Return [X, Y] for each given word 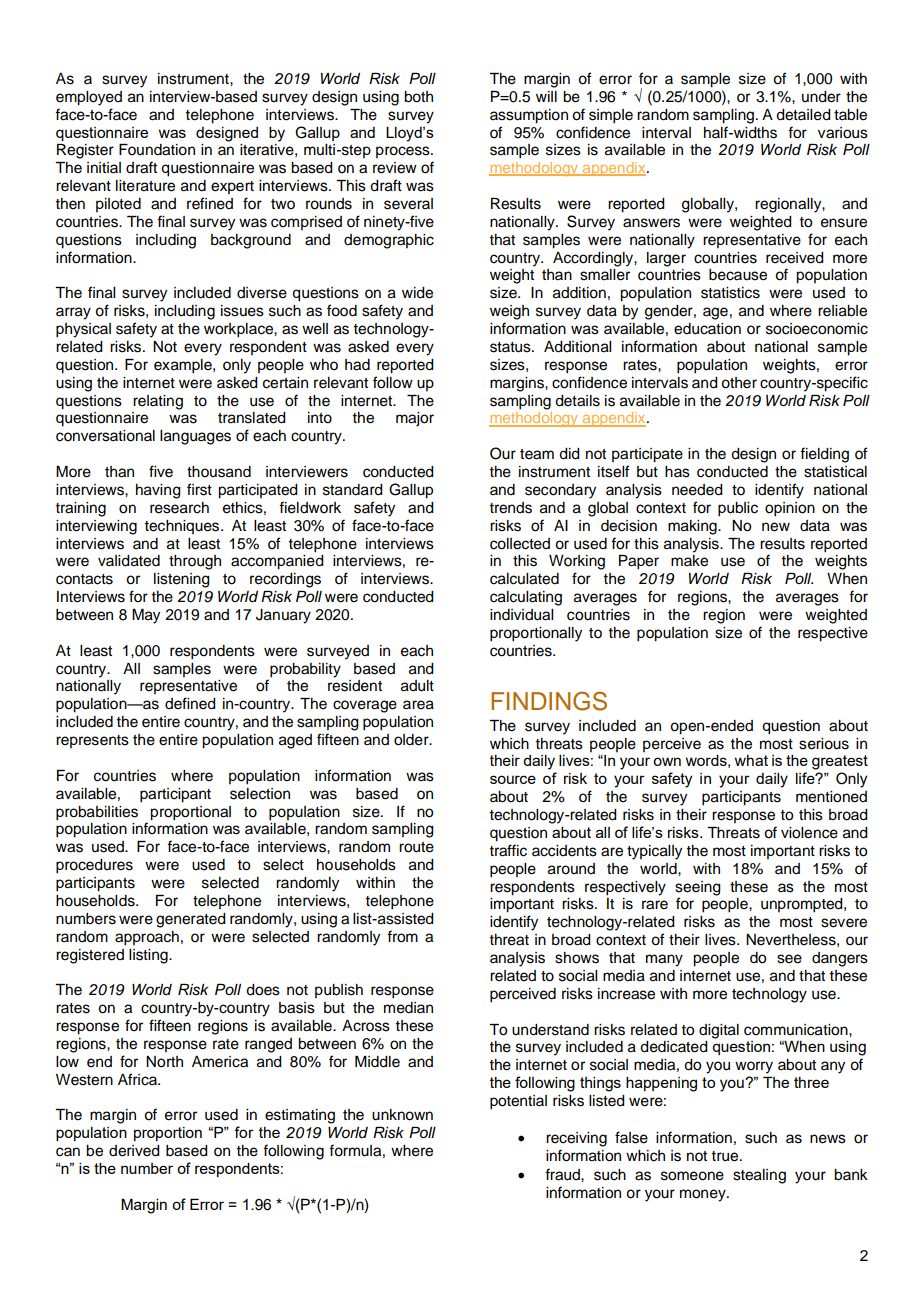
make [689, 561]
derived [134, 1151]
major [415, 419]
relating [158, 402]
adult [417, 686]
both [418, 97]
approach [147, 938]
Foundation [157, 150]
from [402, 936]
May [146, 616]
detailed [803, 115]
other [739, 383]
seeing [698, 888]
